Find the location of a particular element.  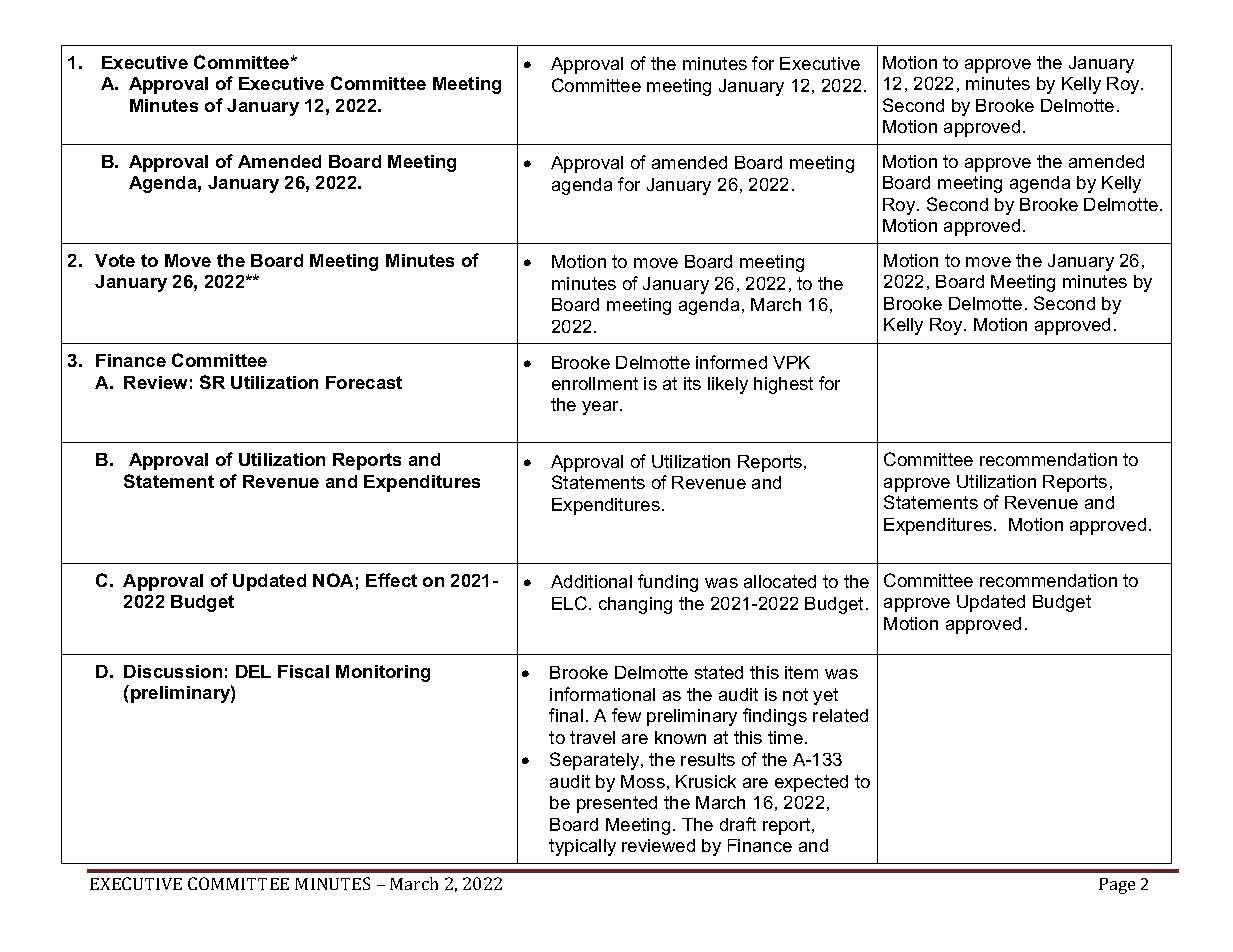

likely is located at coordinates (728, 385).
